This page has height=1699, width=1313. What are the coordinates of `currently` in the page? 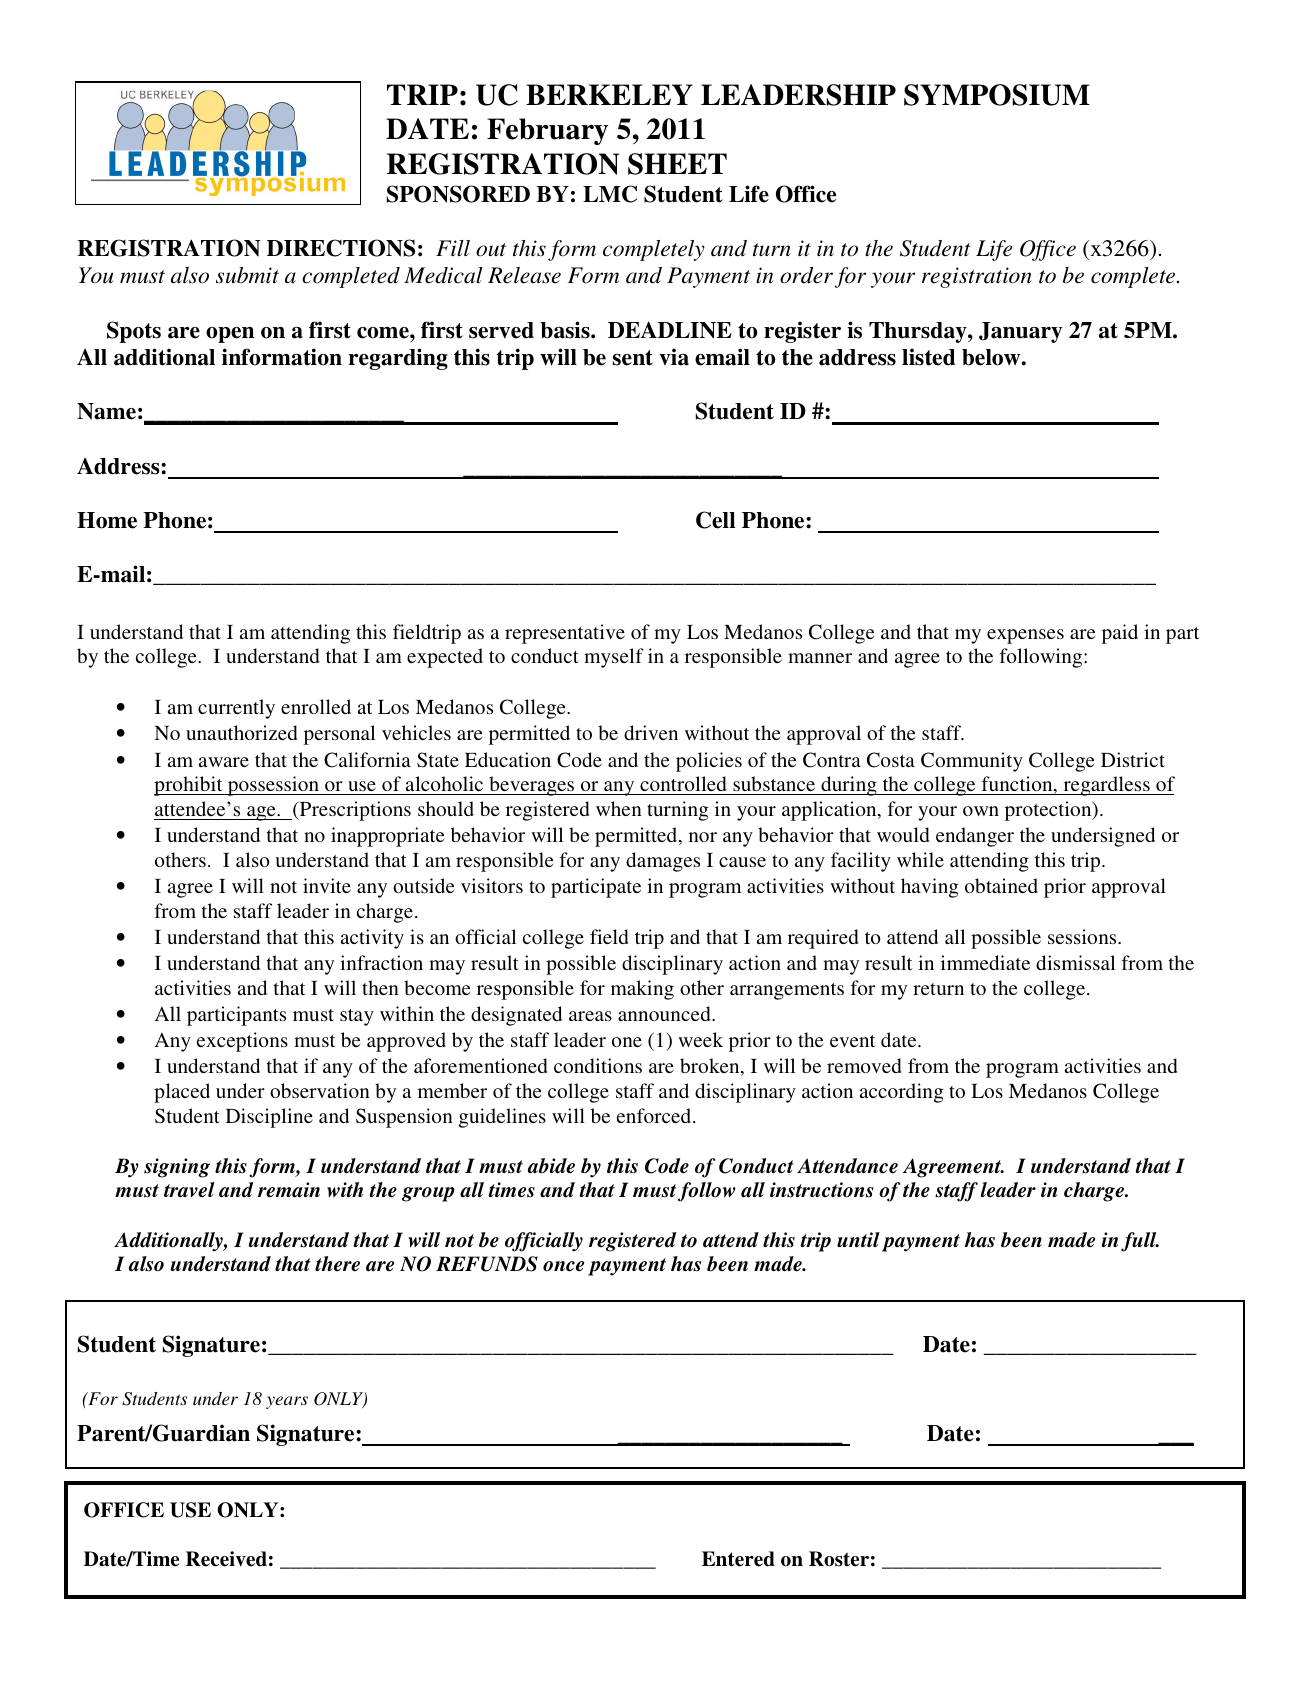 It's located at (236, 709).
